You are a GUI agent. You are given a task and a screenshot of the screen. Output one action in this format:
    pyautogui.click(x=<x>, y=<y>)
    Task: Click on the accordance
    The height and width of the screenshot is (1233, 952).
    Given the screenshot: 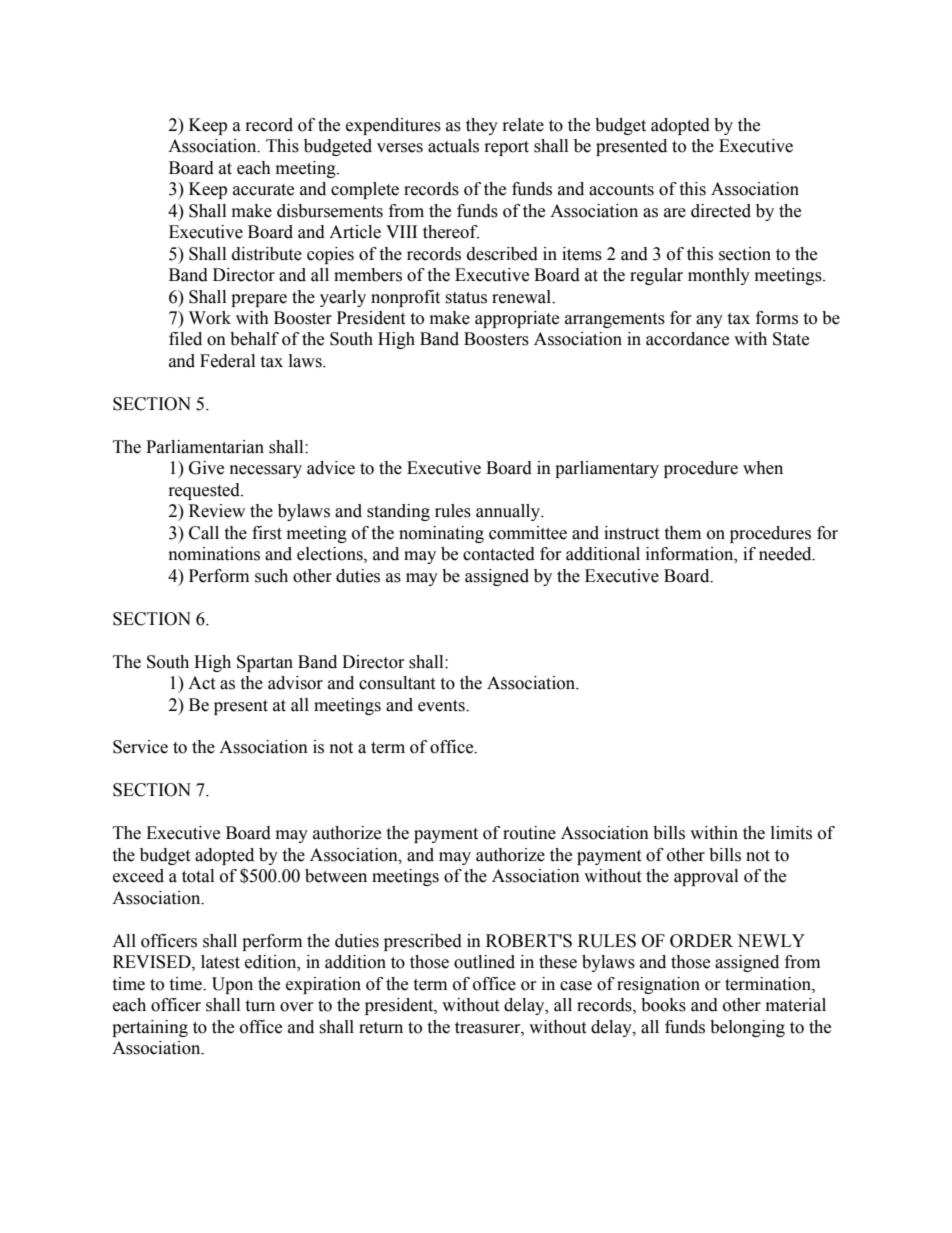 What is the action you would take?
    pyautogui.click(x=687, y=339)
